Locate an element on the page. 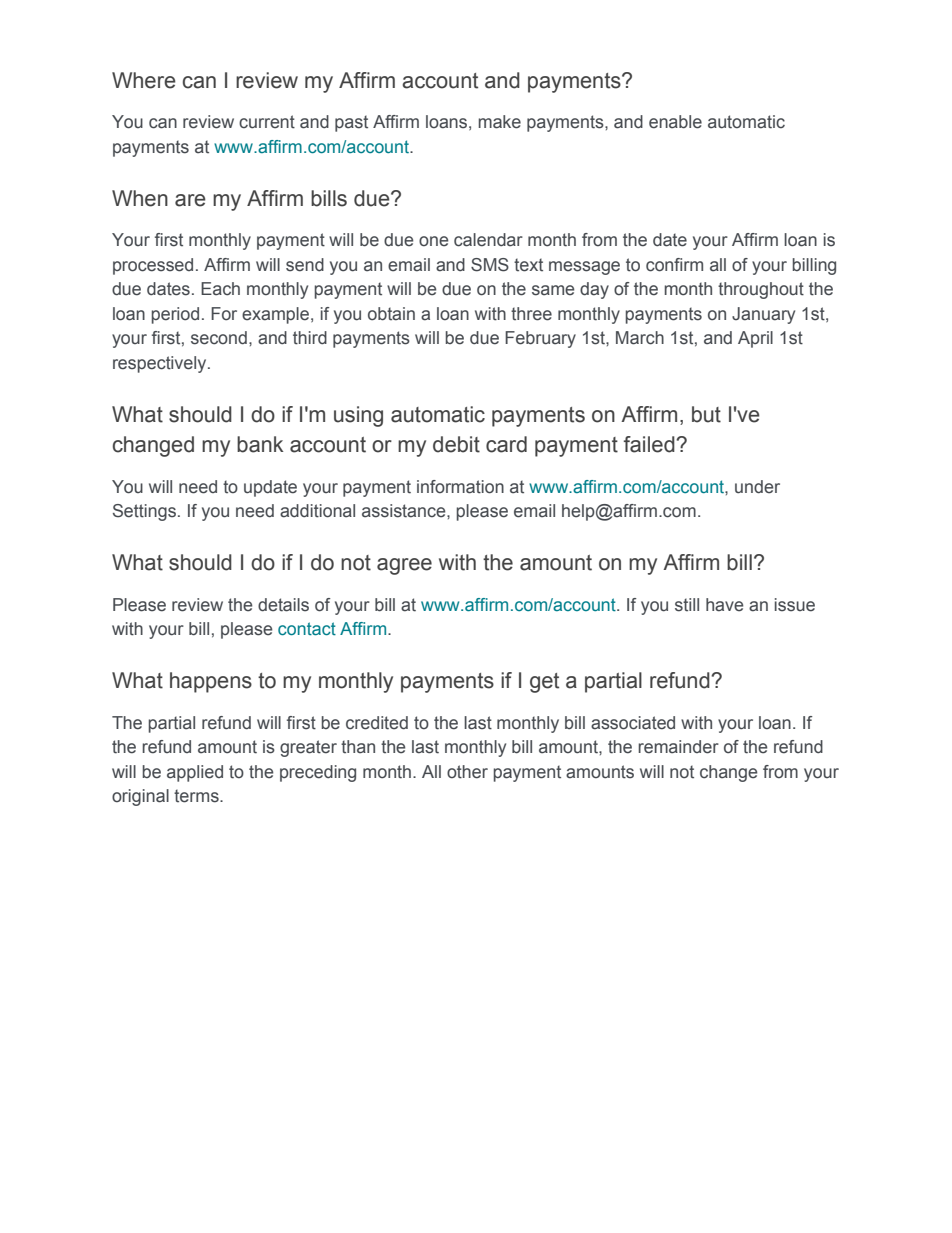  debit is located at coordinates (456, 444).
